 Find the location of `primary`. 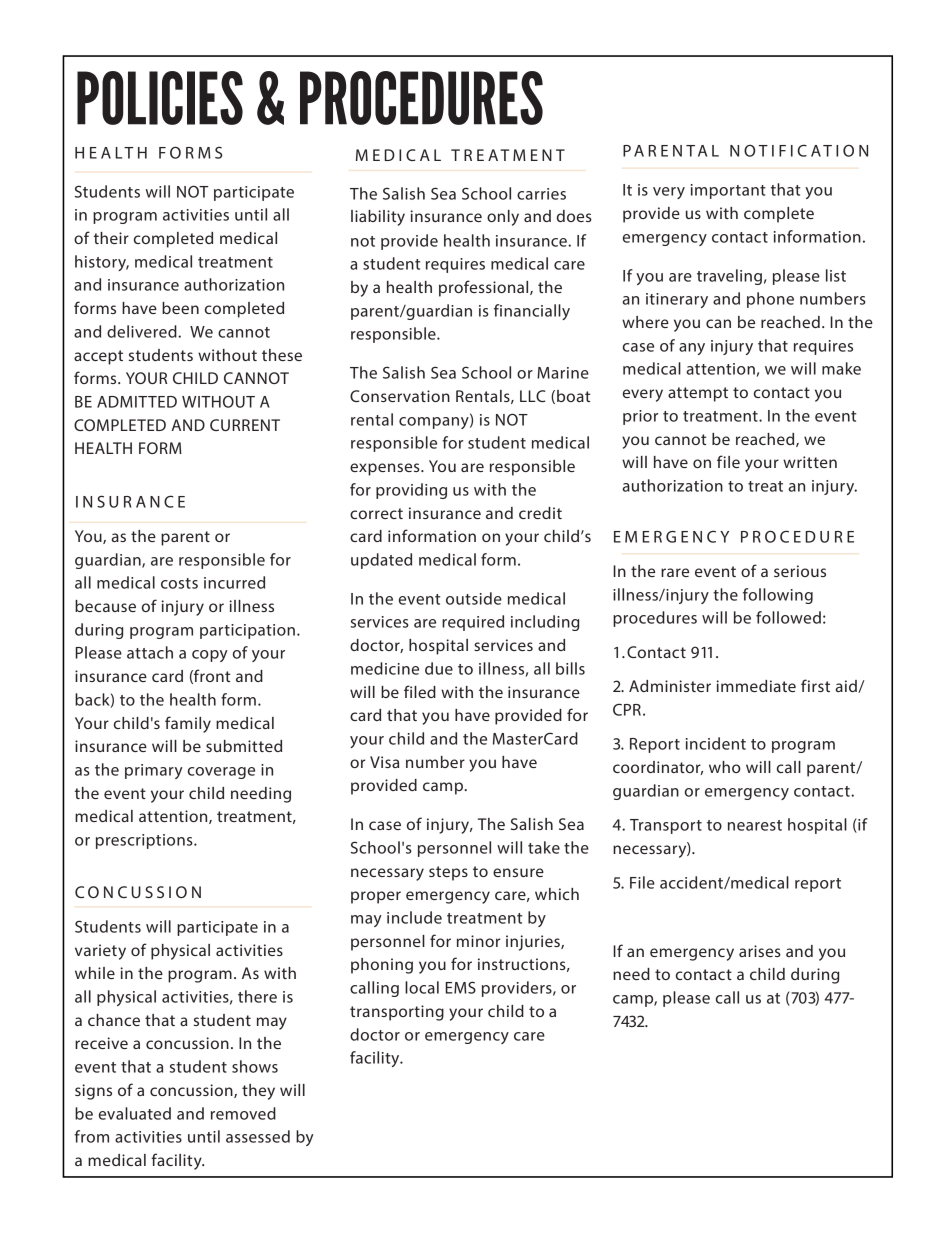

primary is located at coordinates (154, 771).
